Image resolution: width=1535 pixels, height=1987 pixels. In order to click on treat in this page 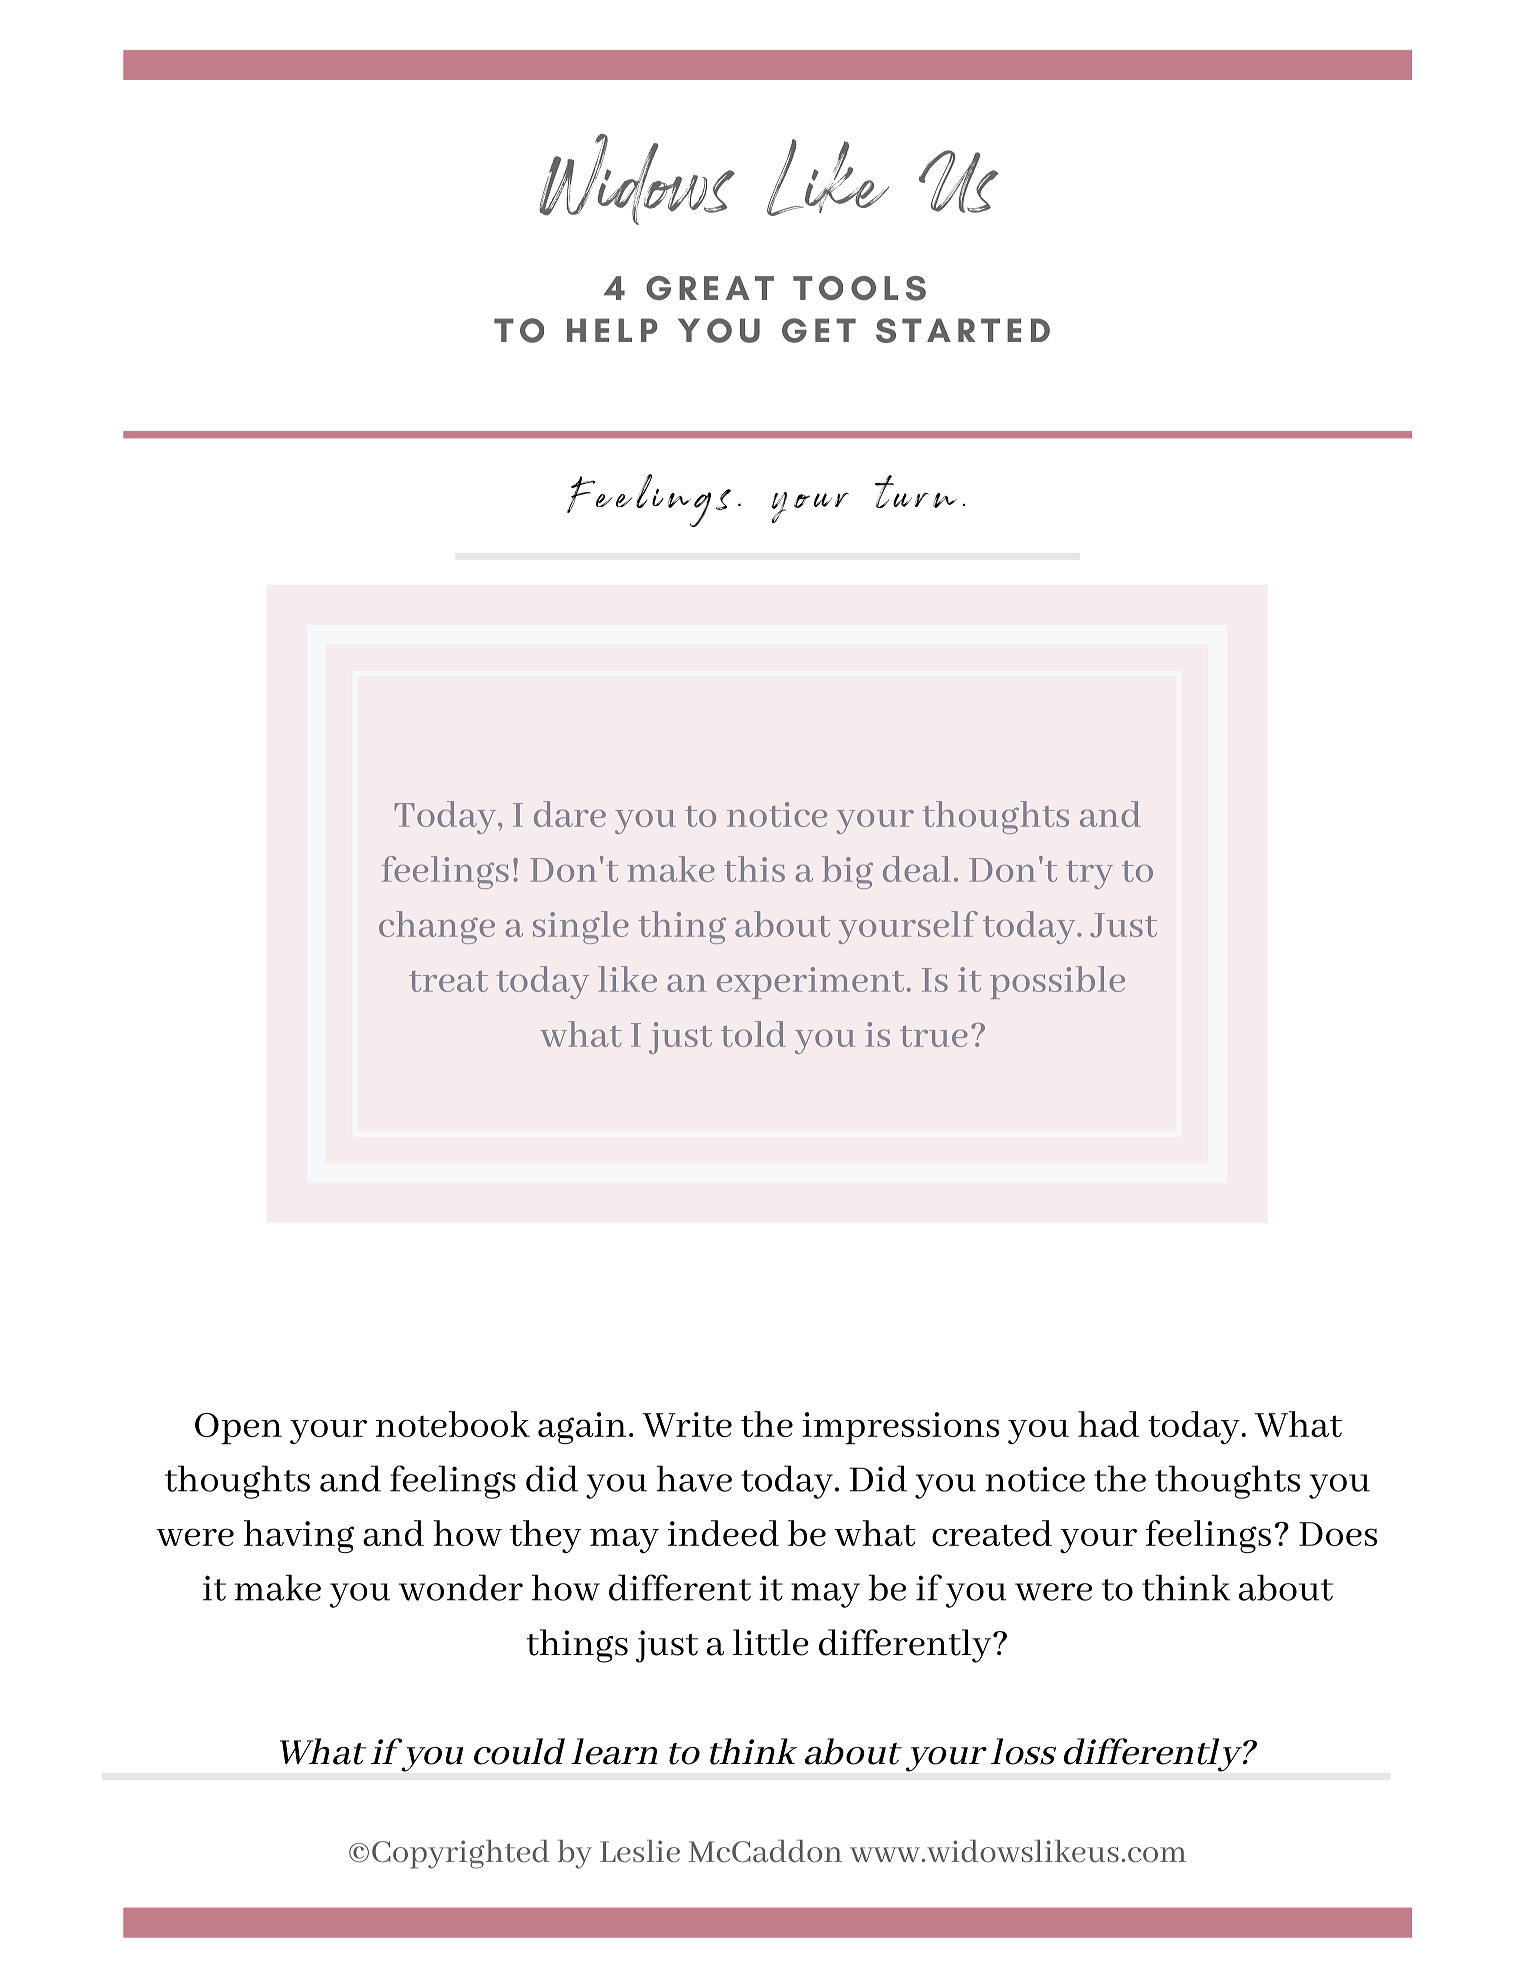, I will do `click(448, 981)`.
